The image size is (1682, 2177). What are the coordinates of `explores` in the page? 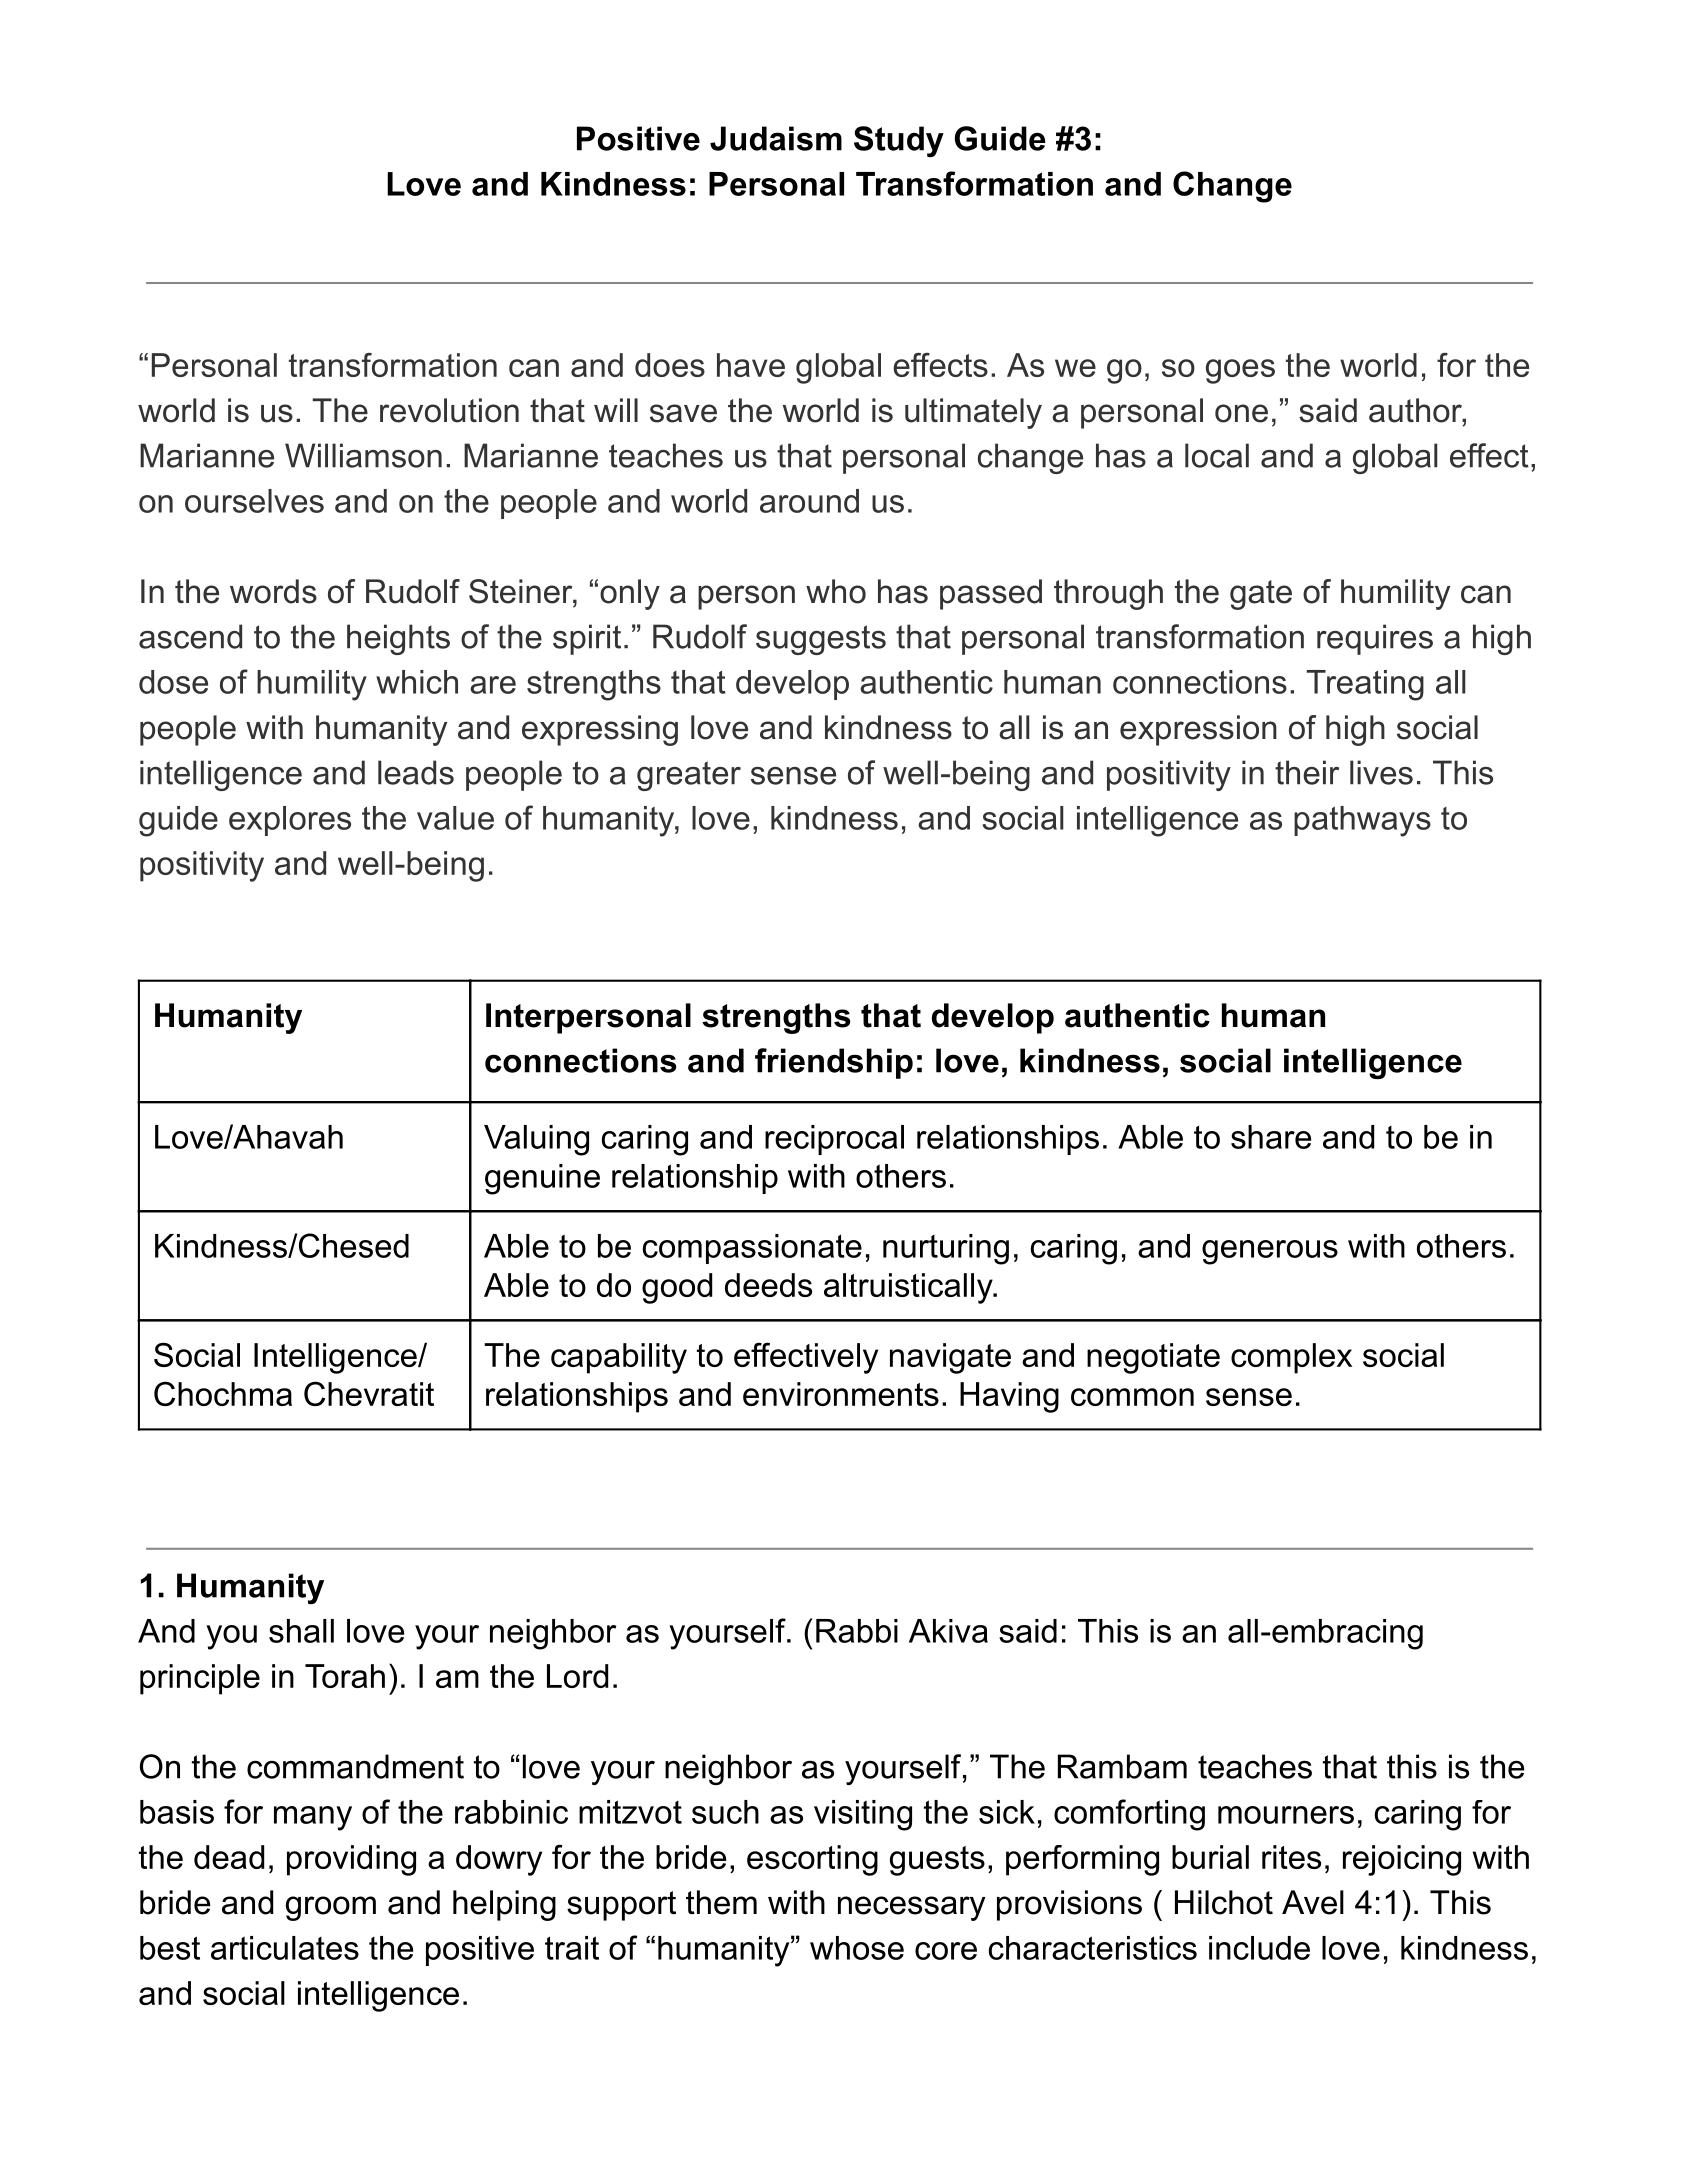 It's located at (290, 821).
